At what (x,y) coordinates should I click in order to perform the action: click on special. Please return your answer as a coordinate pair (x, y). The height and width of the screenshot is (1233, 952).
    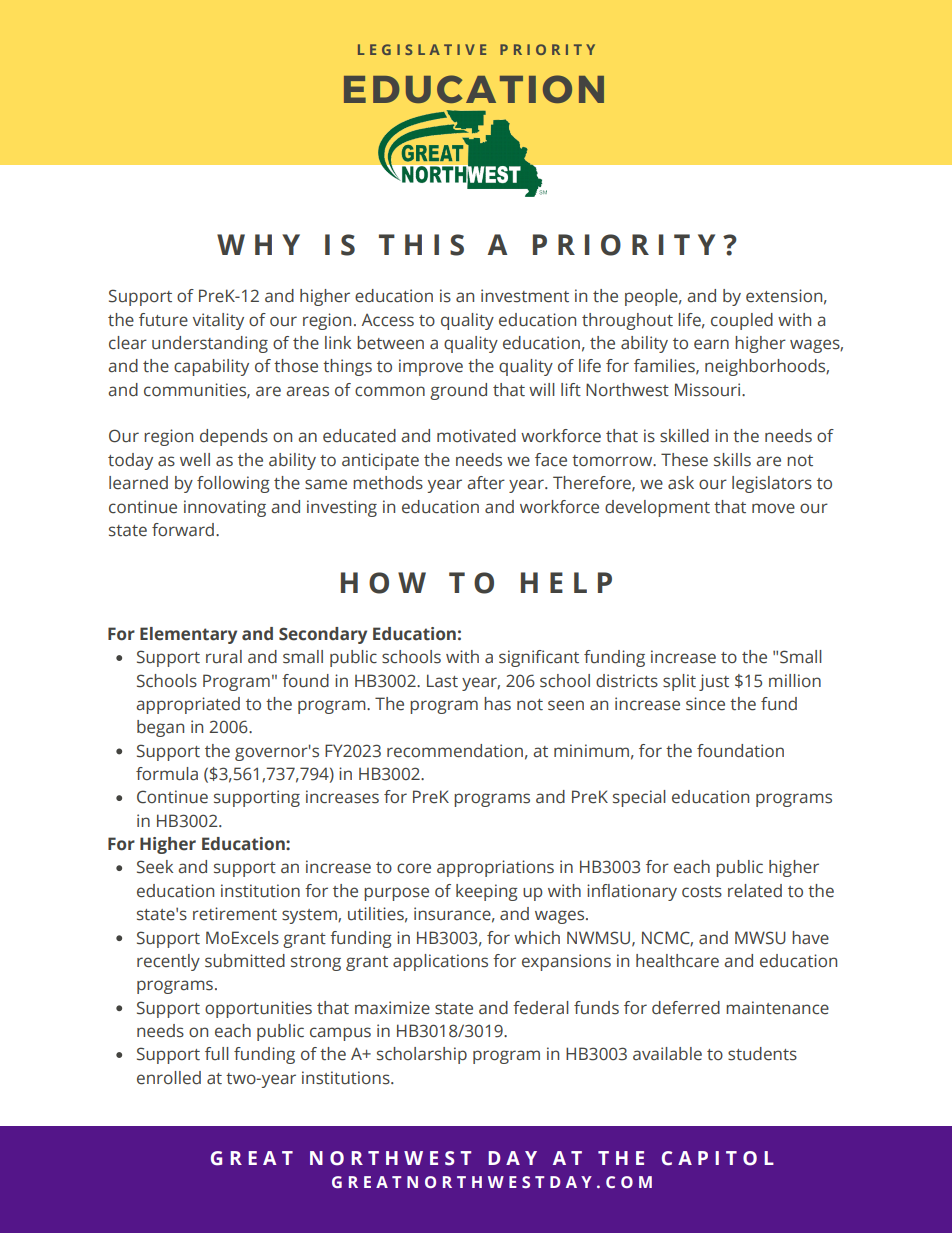
    Looking at the image, I should click on (639, 798).
